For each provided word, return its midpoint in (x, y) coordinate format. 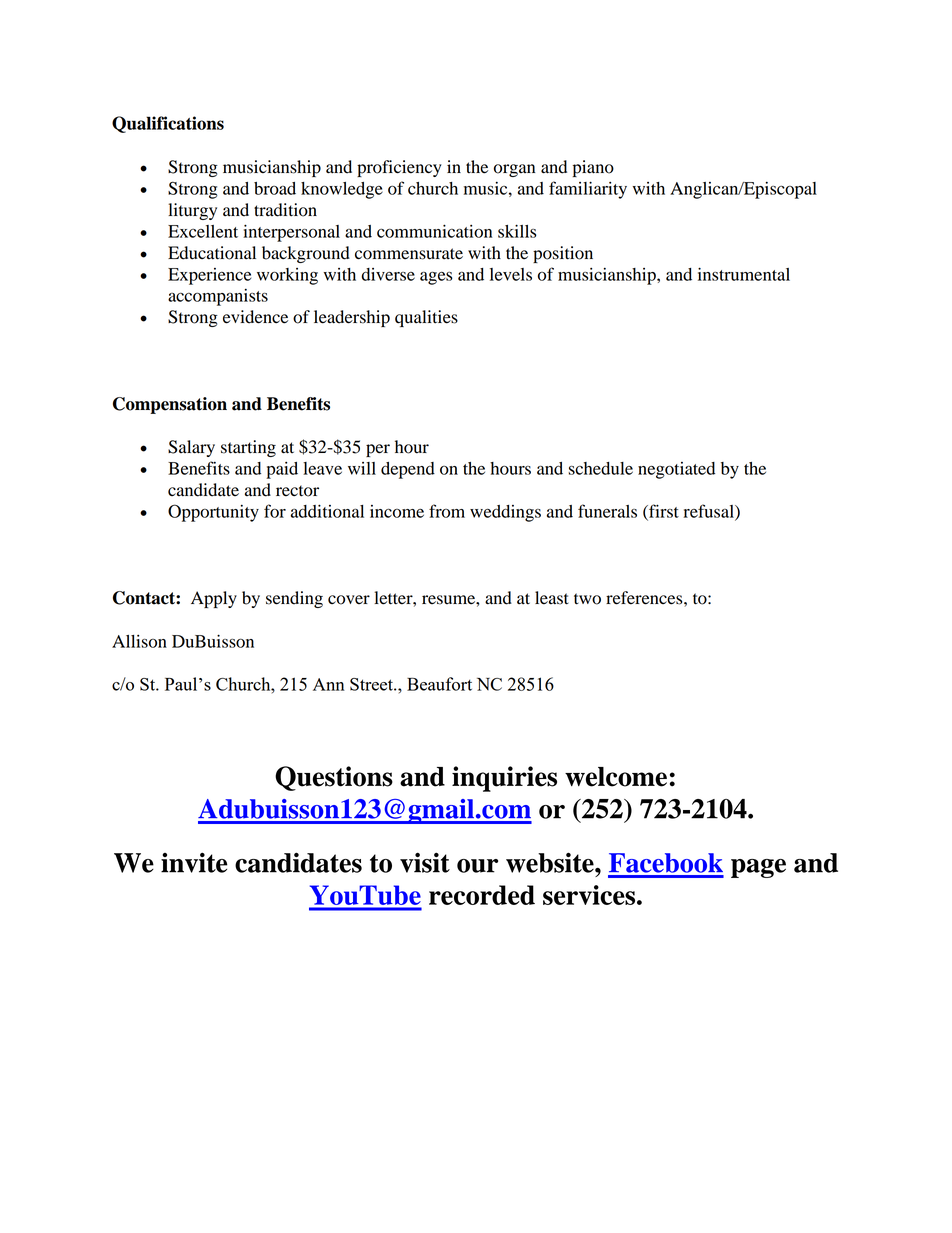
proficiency (399, 168)
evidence (255, 317)
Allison (139, 641)
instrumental (744, 274)
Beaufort (439, 684)
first (663, 512)
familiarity (588, 190)
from (447, 511)
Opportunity (213, 513)
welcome (616, 777)
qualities (426, 318)
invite (194, 862)
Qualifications (168, 124)
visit (425, 862)
